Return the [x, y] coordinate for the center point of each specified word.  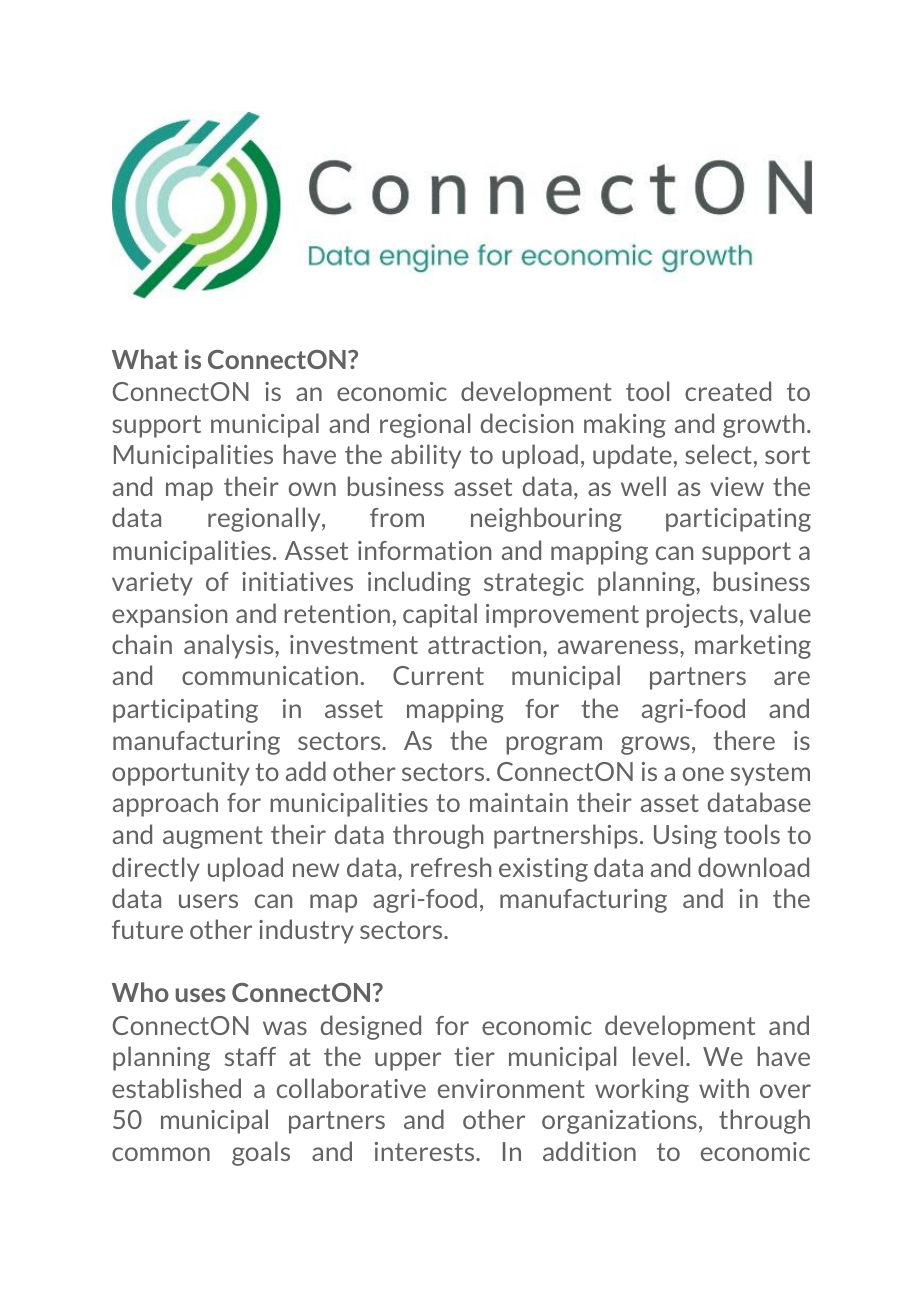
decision [527, 423]
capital [440, 615]
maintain [519, 802]
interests [426, 1151]
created [728, 391]
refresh [451, 867]
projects [692, 616]
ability [426, 456]
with [724, 1088]
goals [261, 1153]
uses [201, 995]
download [753, 867]
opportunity [181, 774]
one [703, 774]
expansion [169, 616]
